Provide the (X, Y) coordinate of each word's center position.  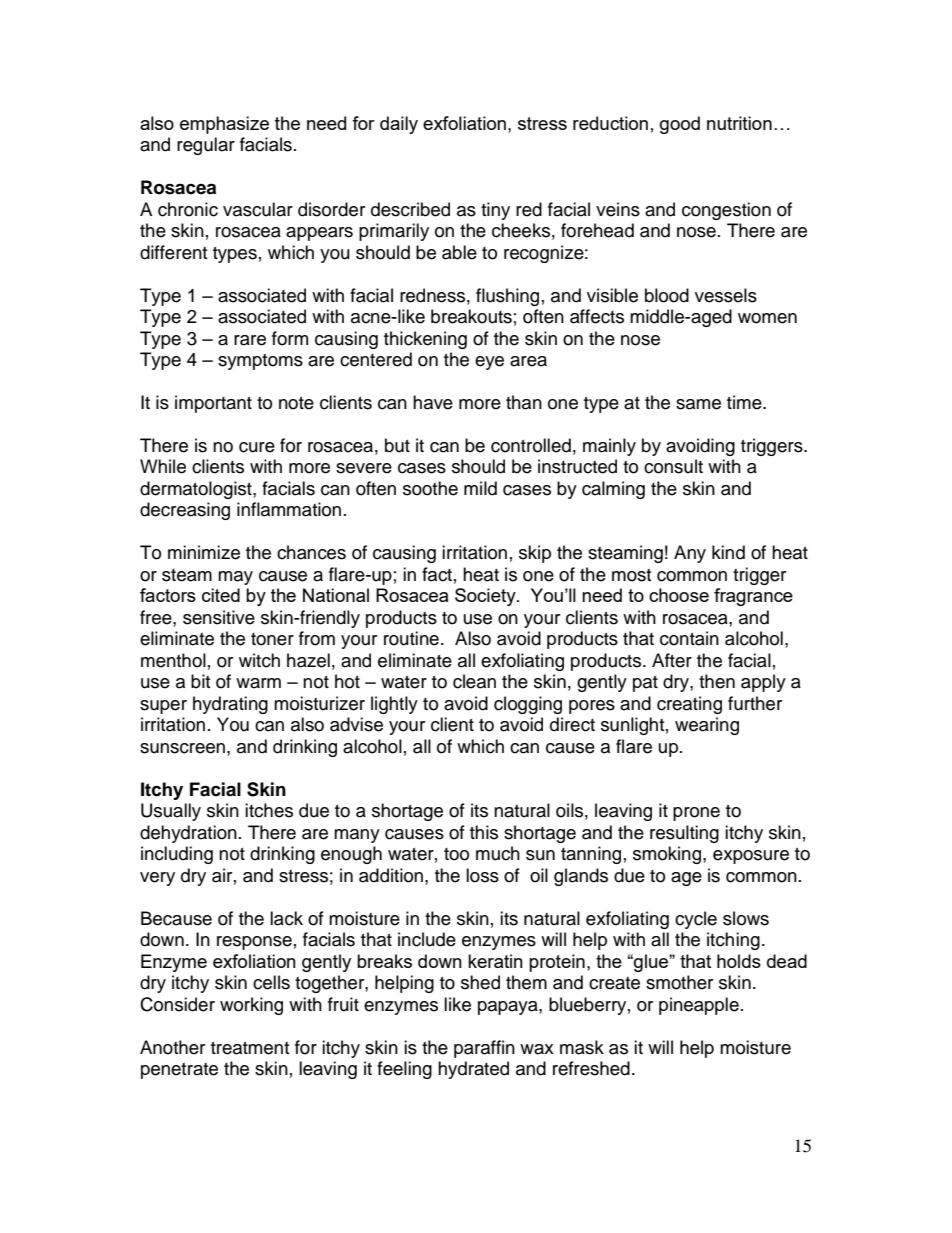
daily (399, 125)
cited (221, 595)
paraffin (484, 1049)
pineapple (699, 1006)
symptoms (260, 362)
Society (486, 597)
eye (489, 363)
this (484, 832)
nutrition (739, 123)
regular (206, 146)
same (698, 404)
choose (679, 595)
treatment (250, 1048)
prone (696, 814)
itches (269, 810)
